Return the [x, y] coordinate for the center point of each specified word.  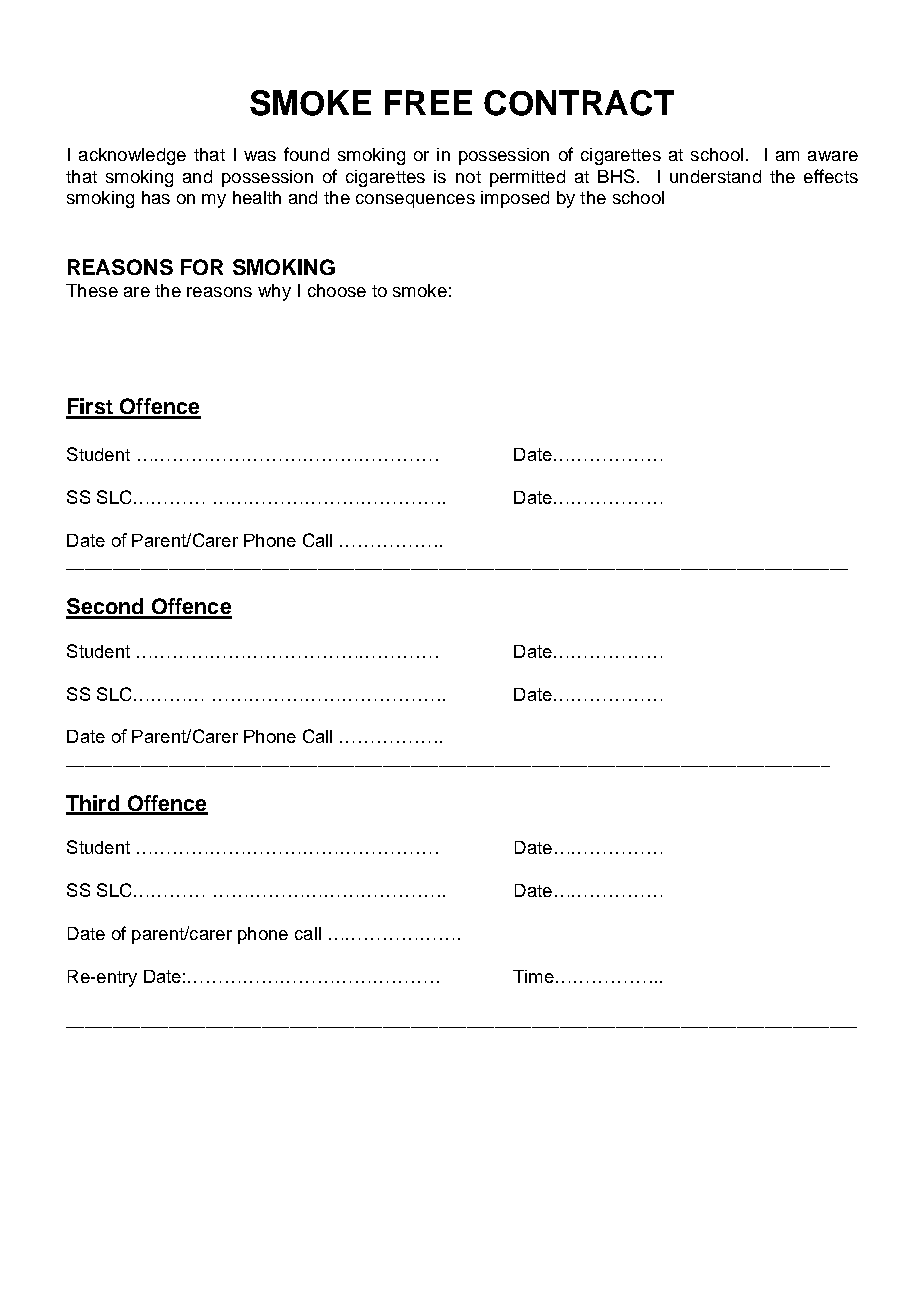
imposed [515, 199]
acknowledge [132, 156]
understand [715, 176]
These [92, 290]
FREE [428, 102]
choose [337, 290]
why [274, 292]
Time [533, 976]
